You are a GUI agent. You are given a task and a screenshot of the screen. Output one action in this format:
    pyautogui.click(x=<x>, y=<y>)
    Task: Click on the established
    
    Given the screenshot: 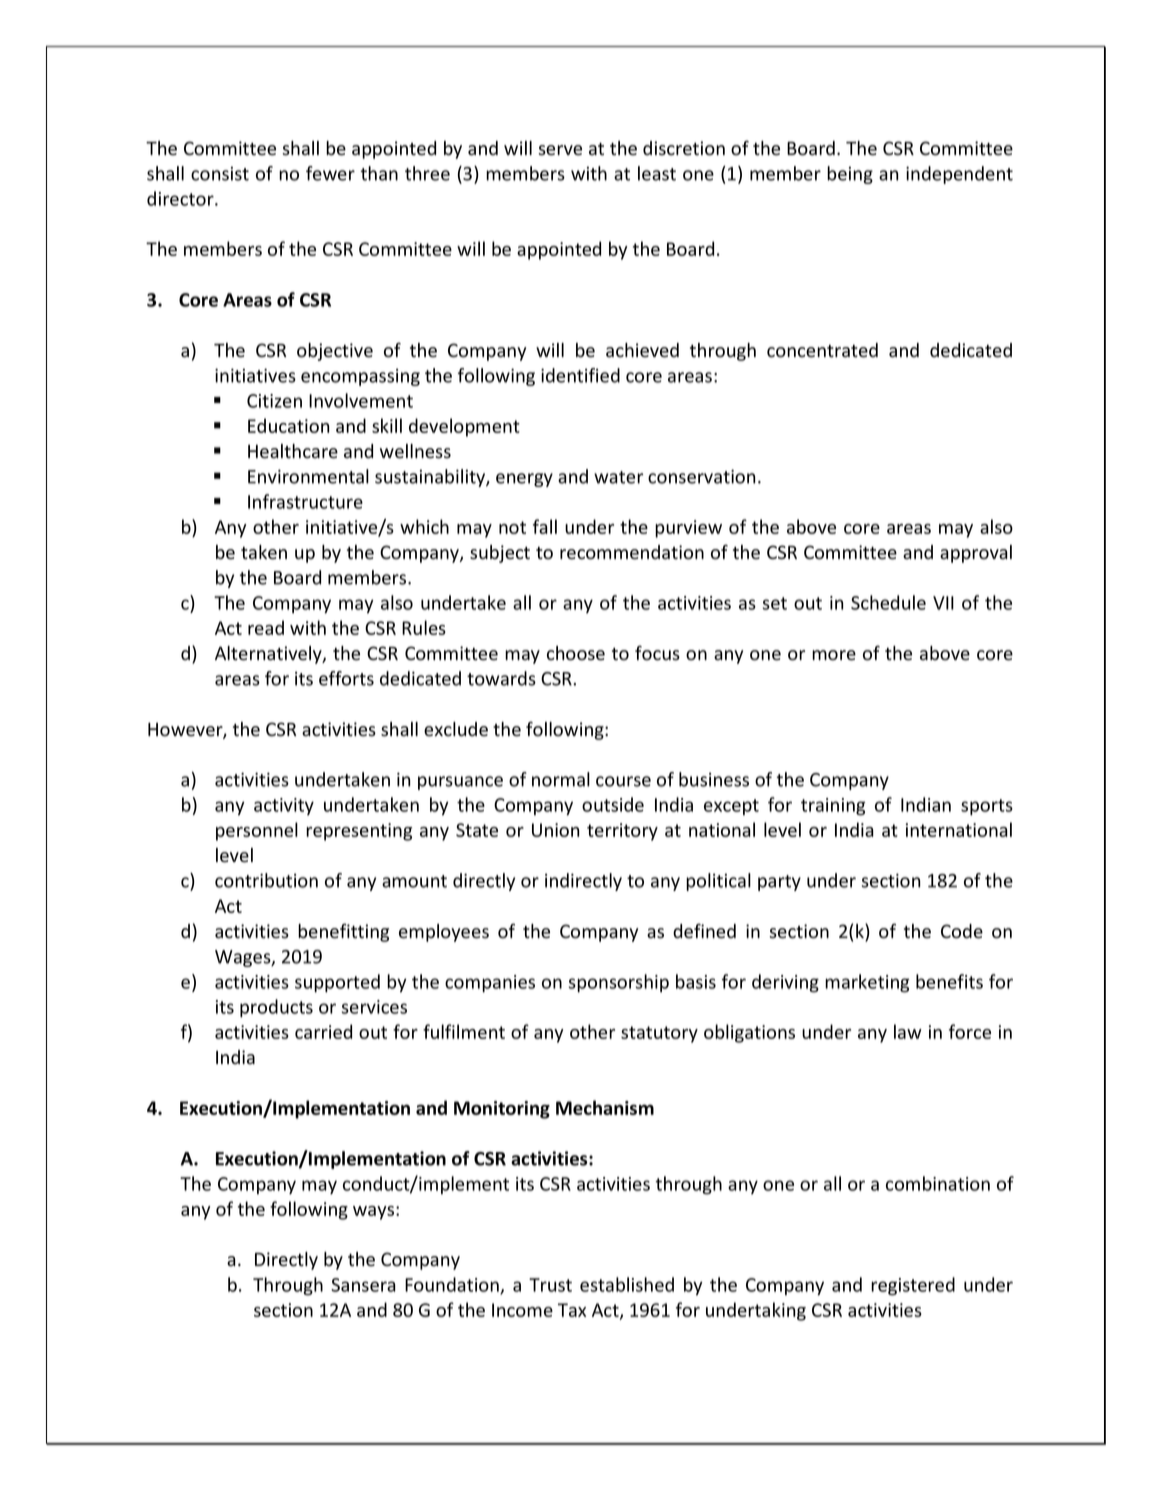 What is the action you would take?
    pyautogui.click(x=627, y=1284)
